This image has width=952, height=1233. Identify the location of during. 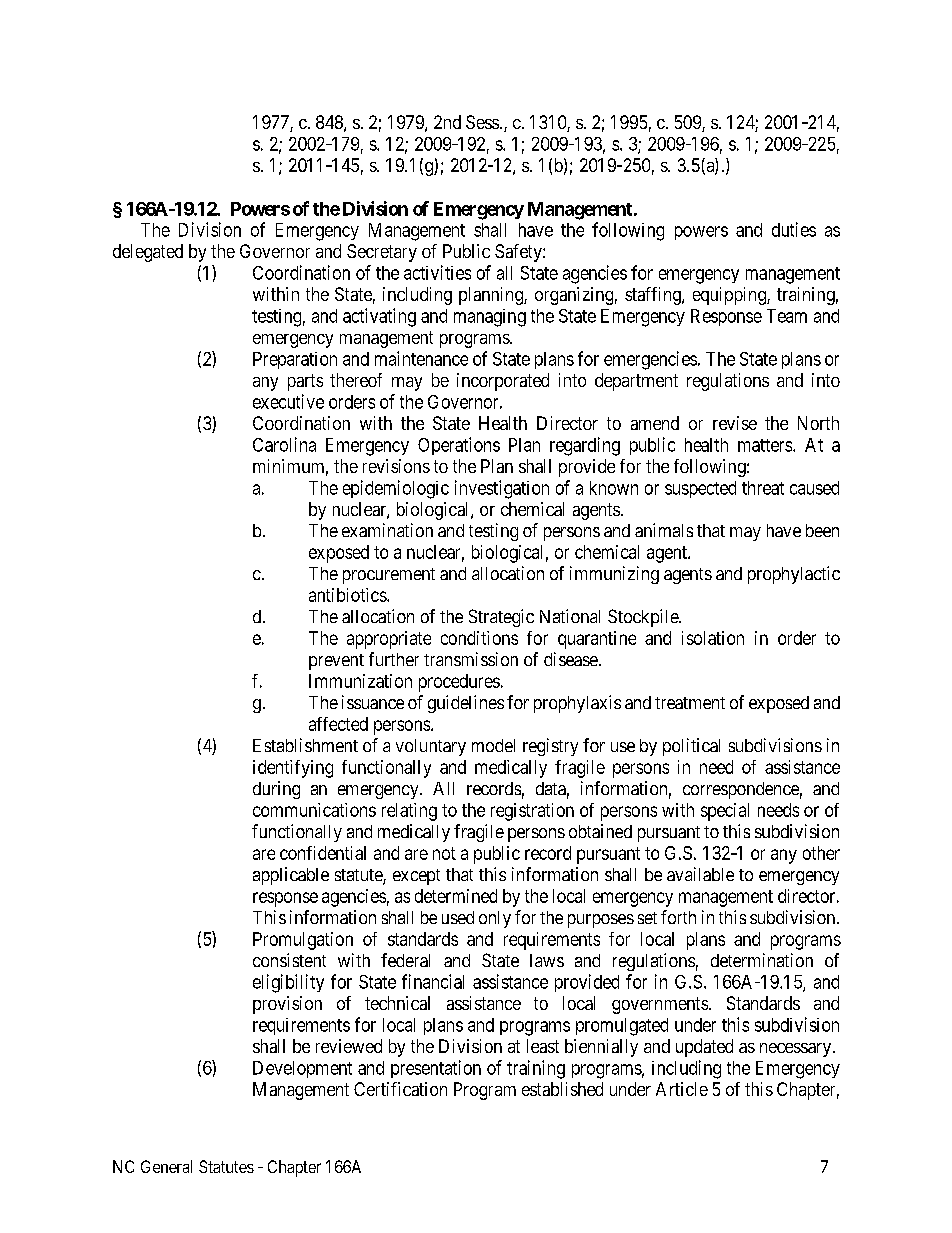
(276, 790).
